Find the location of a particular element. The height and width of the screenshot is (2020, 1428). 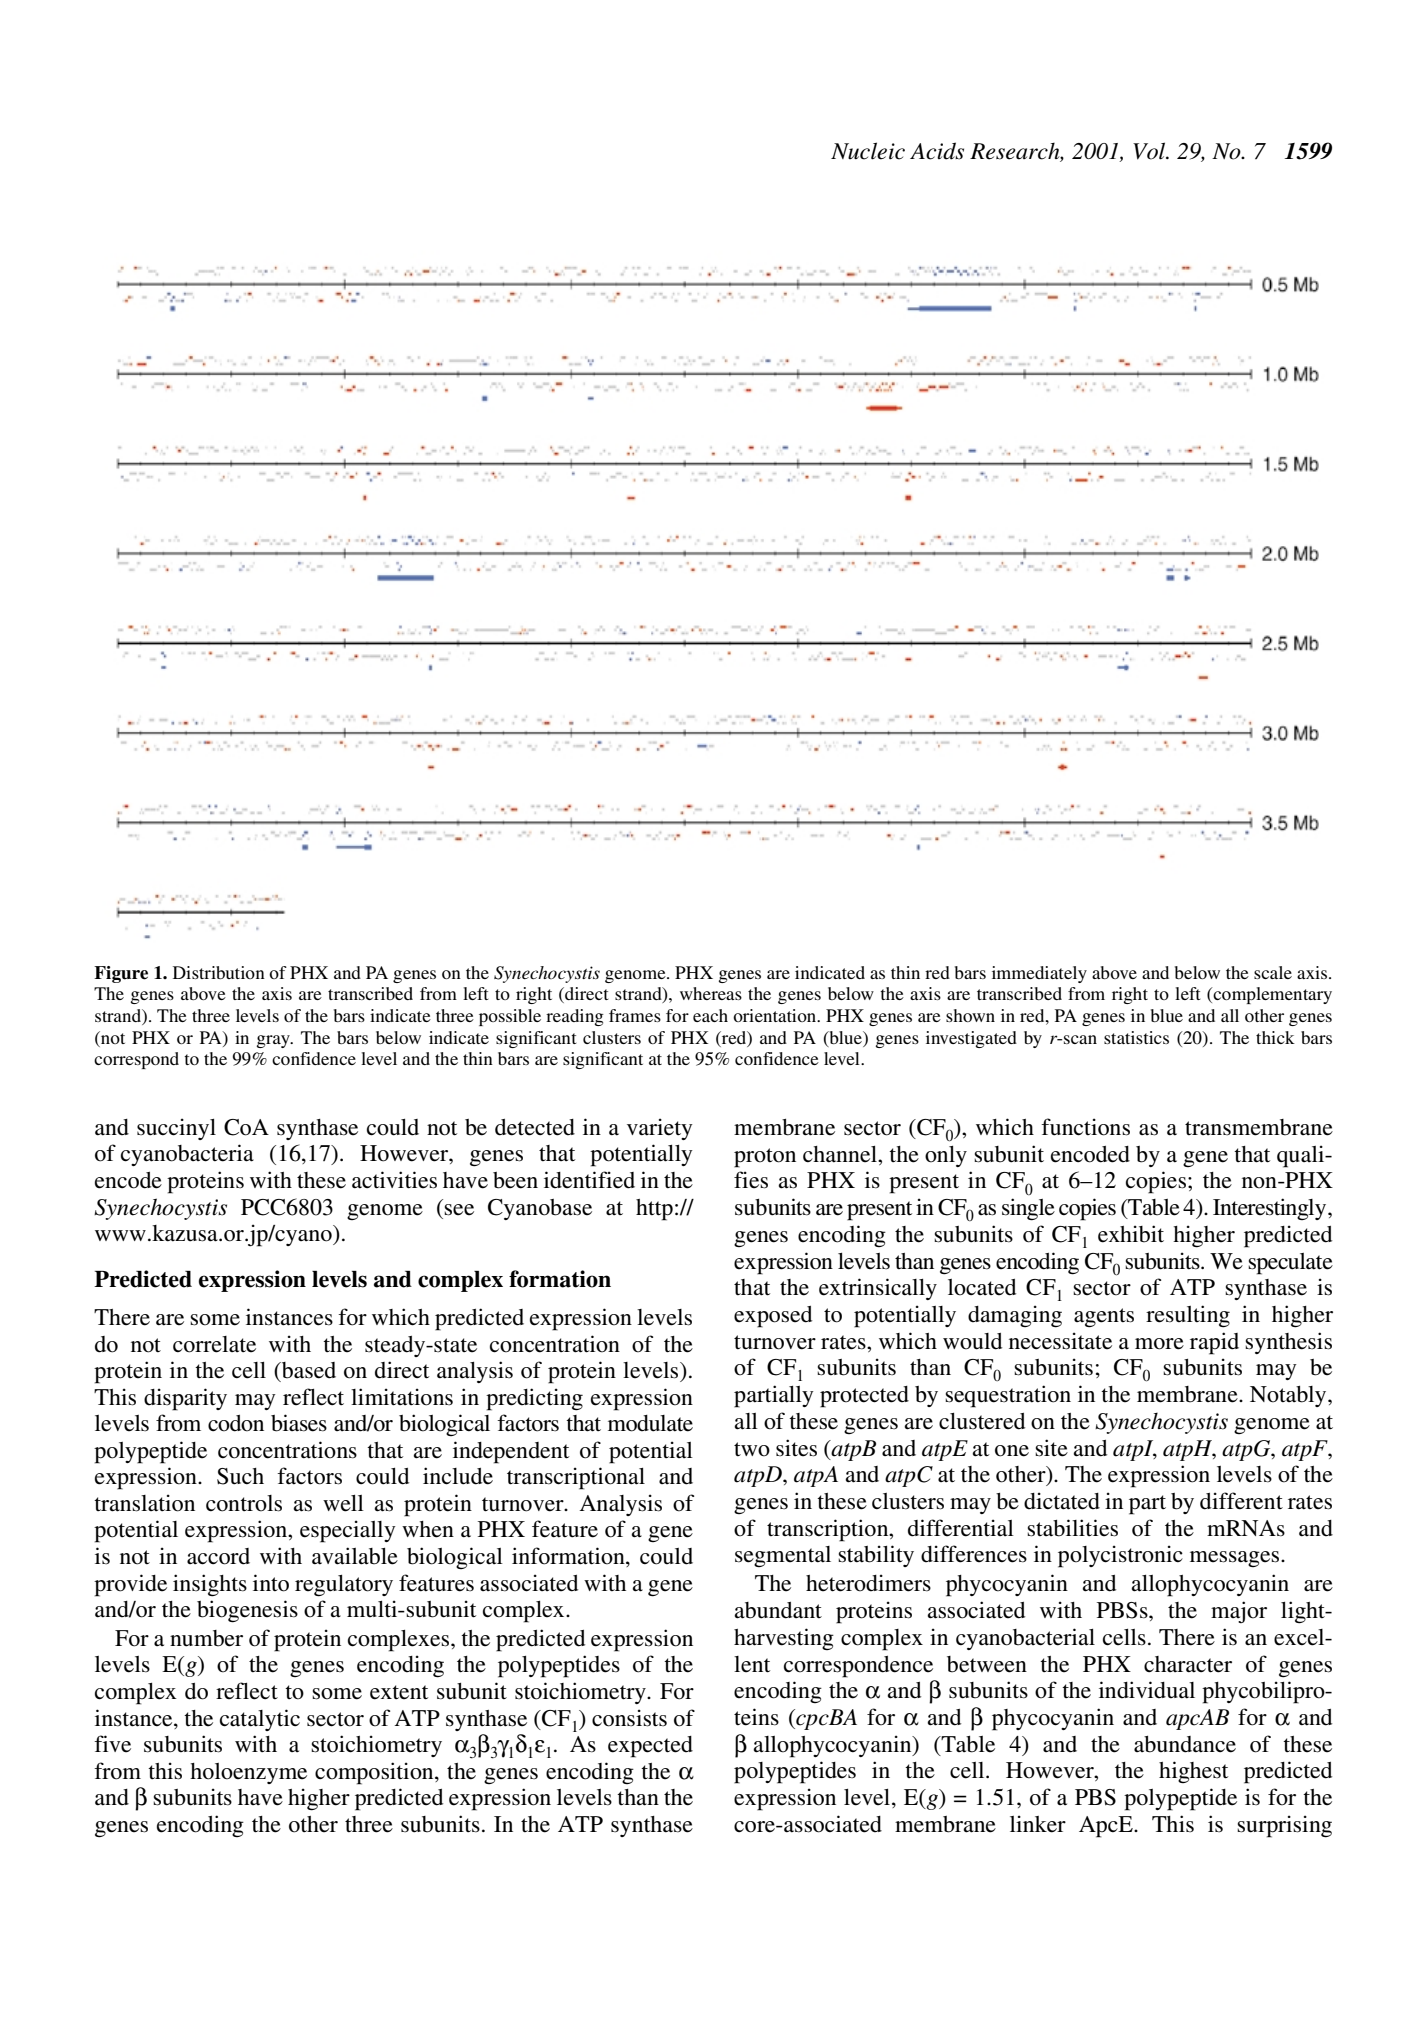

Nucleic is located at coordinates (868, 151).
